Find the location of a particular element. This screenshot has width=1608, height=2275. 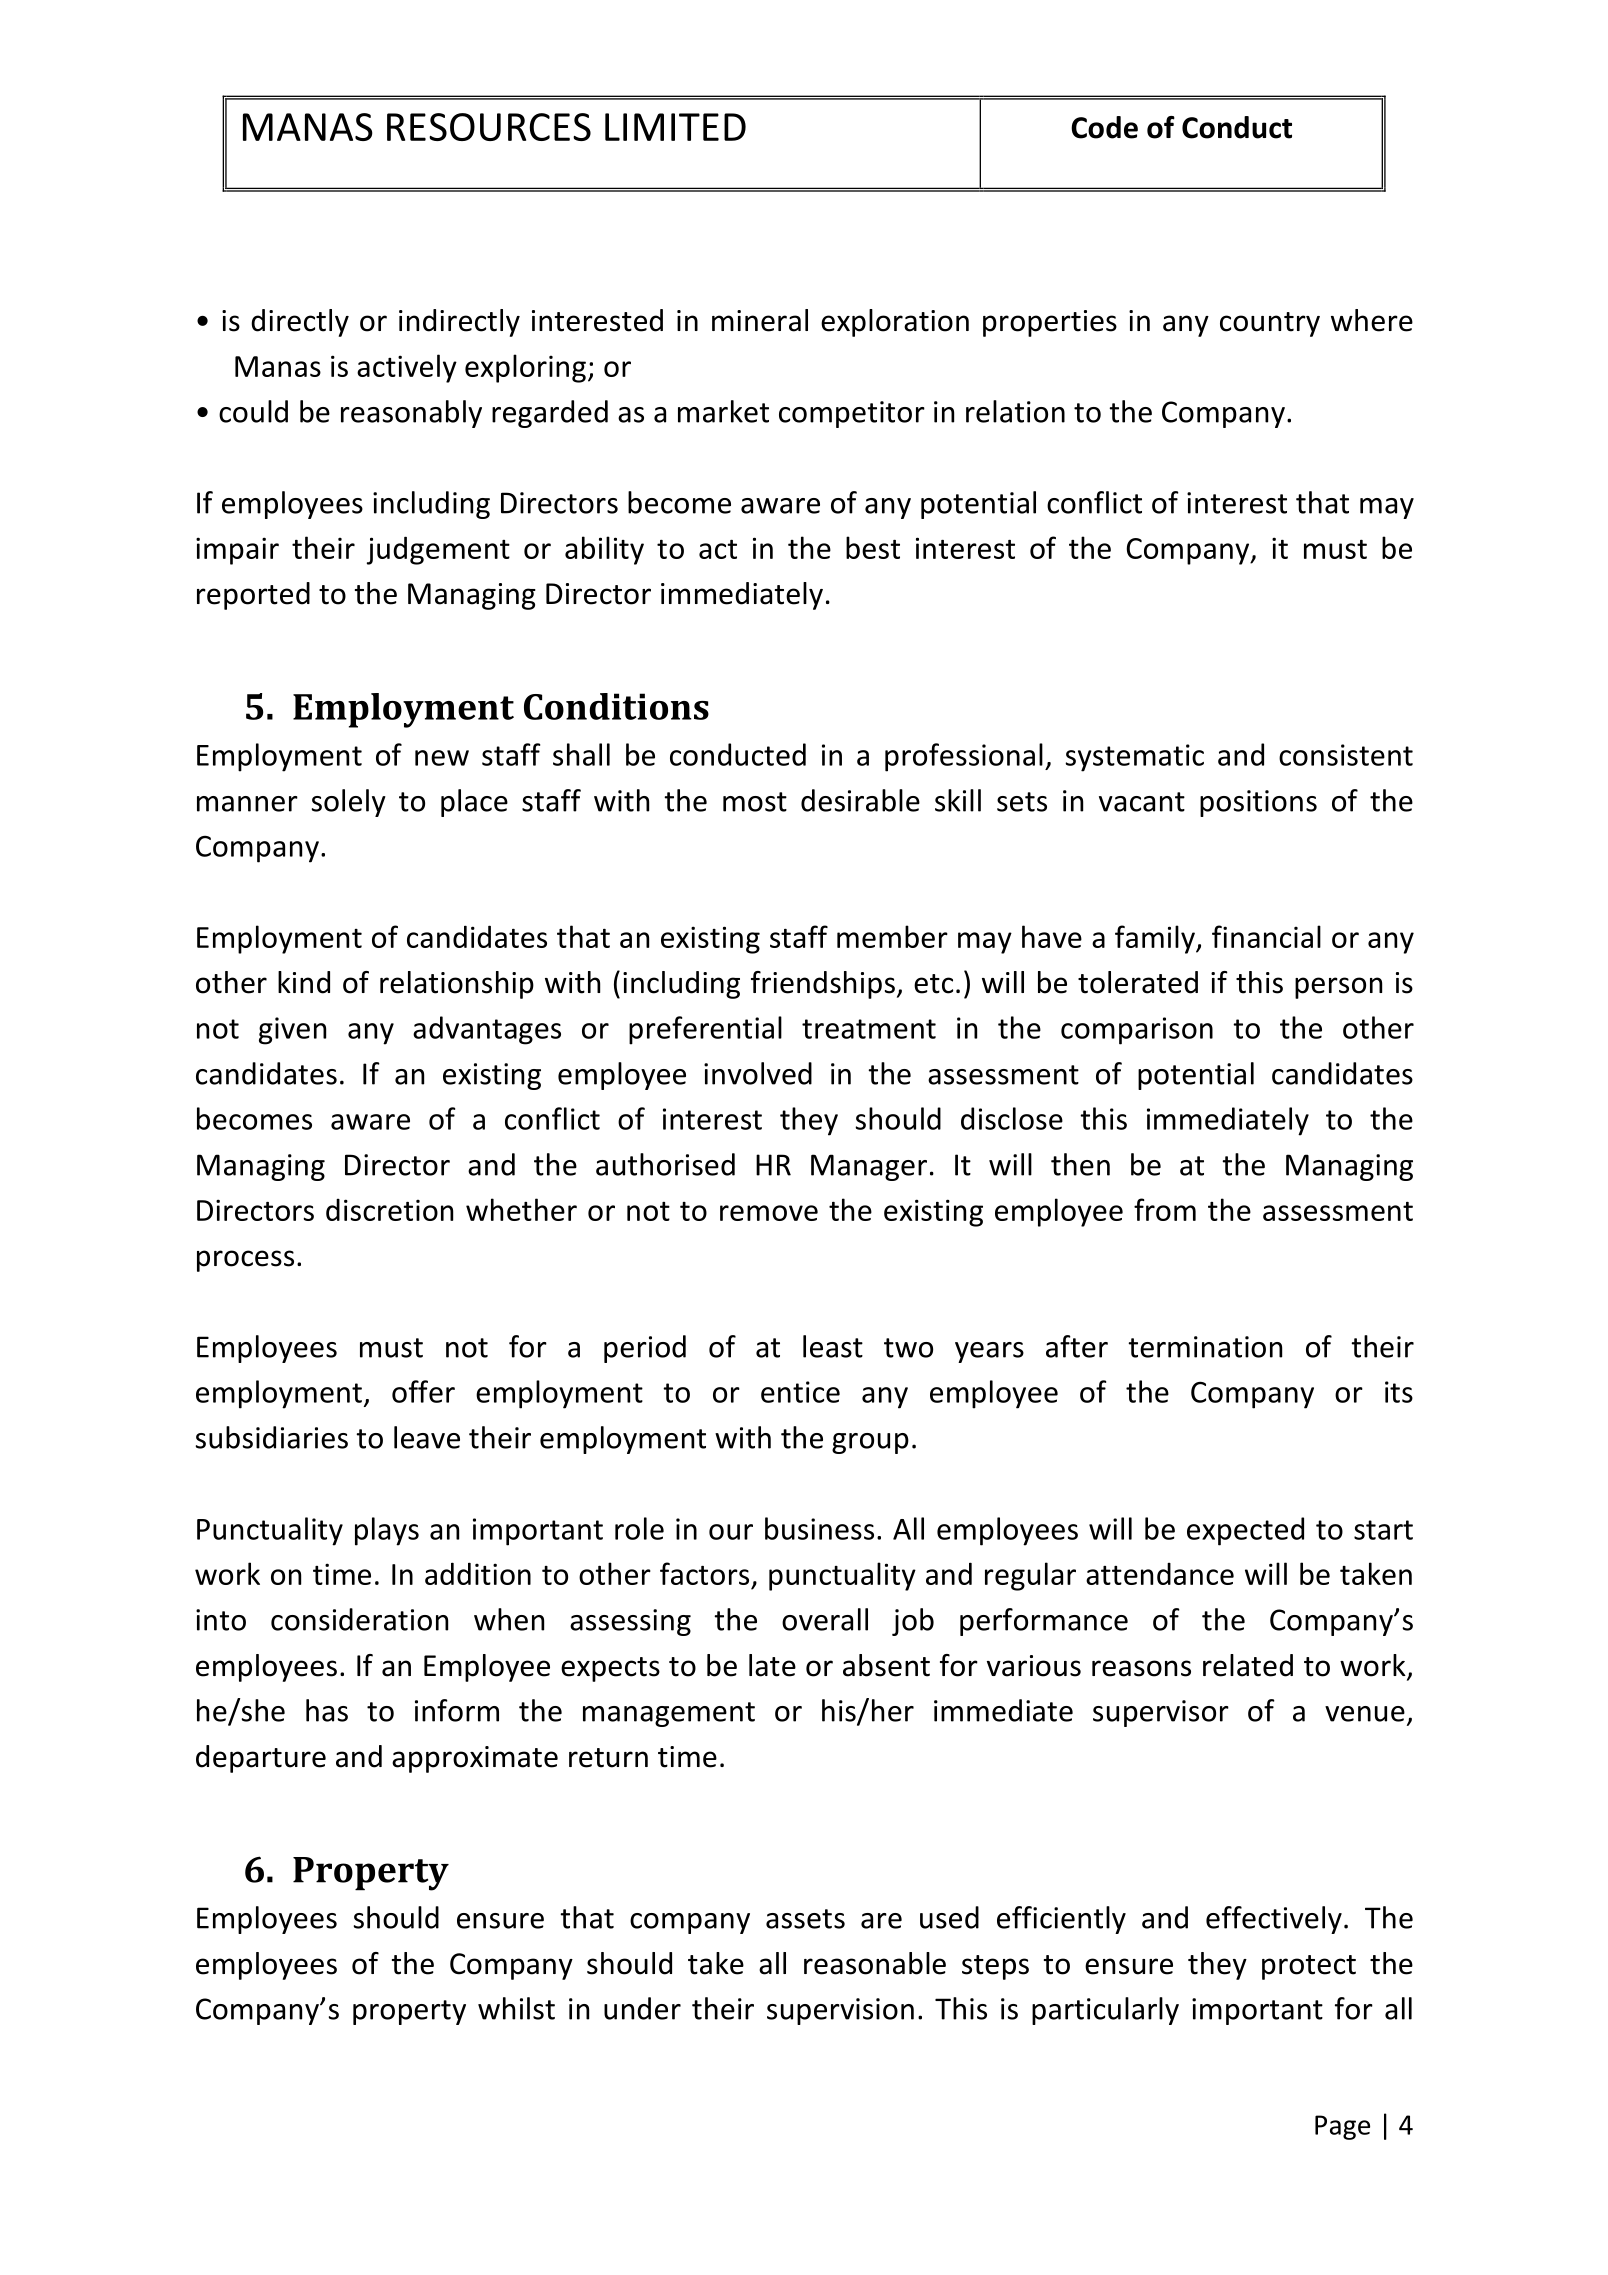

LIMITED is located at coordinates (675, 127).
